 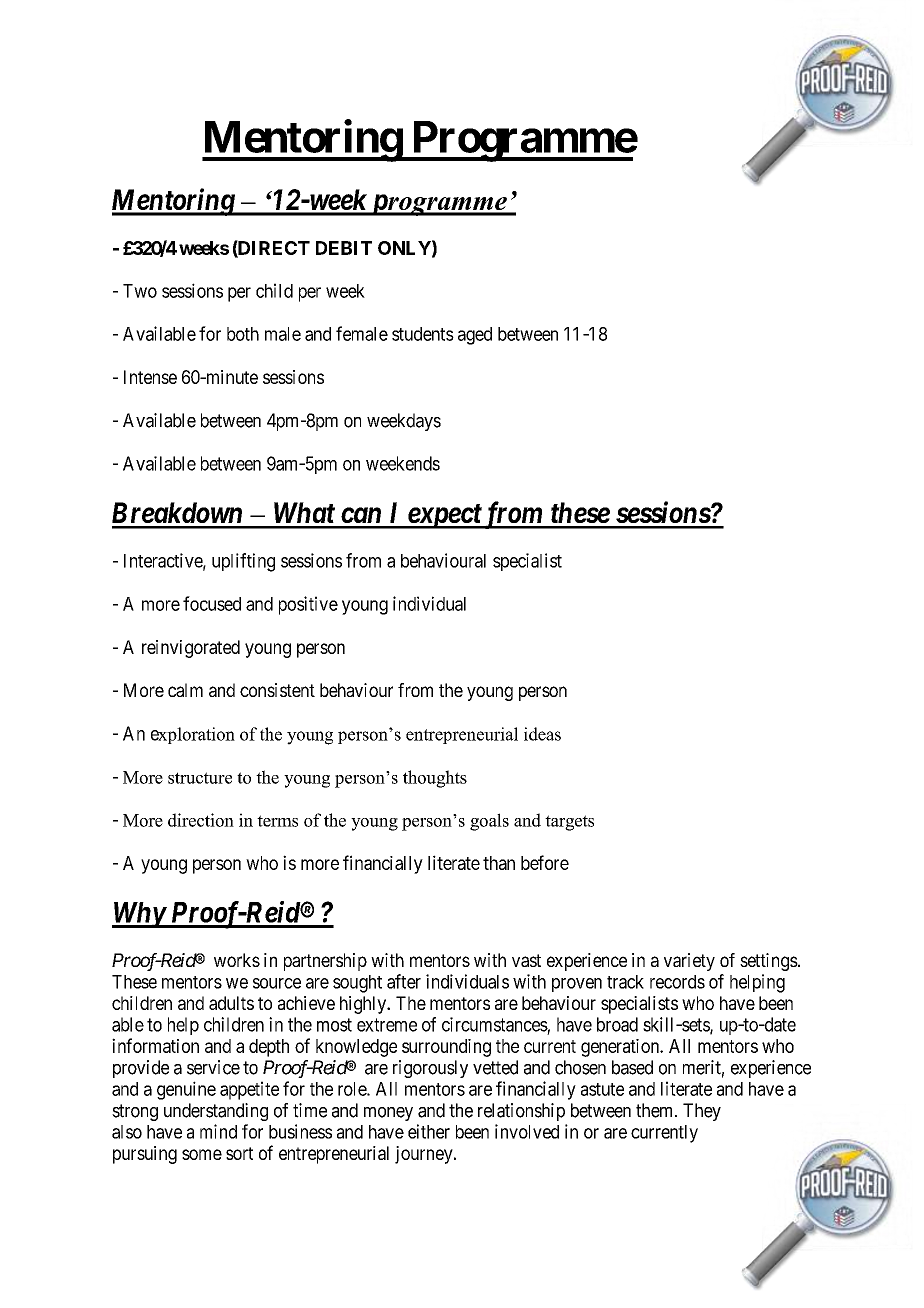 I want to click on positive, so click(x=308, y=605).
